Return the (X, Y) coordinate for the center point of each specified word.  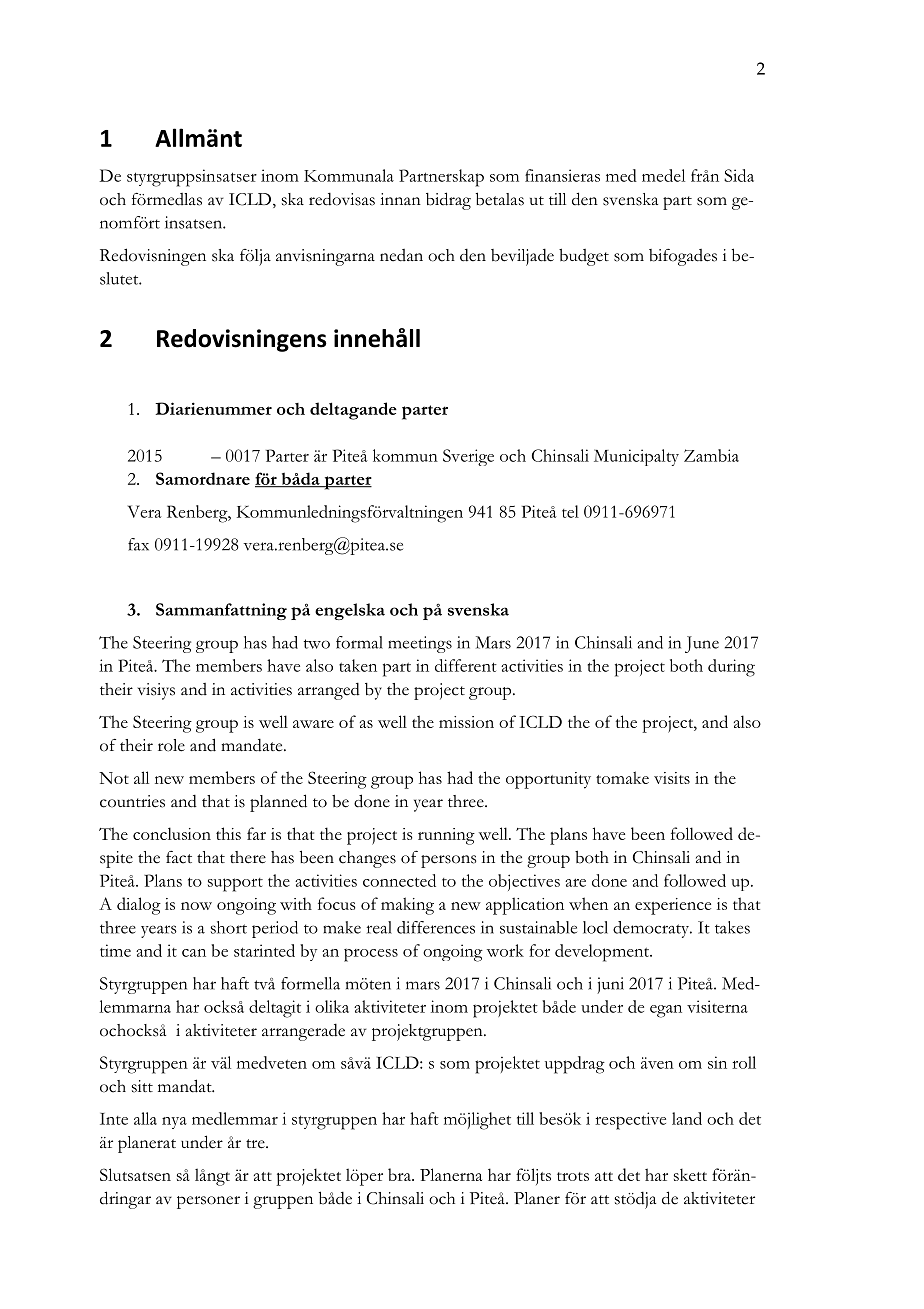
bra (400, 1174)
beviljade (522, 257)
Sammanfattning (221, 611)
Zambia (711, 455)
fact (179, 857)
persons (448, 861)
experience (673, 906)
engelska (350, 611)
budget (584, 257)
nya (174, 1123)
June (702, 644)
